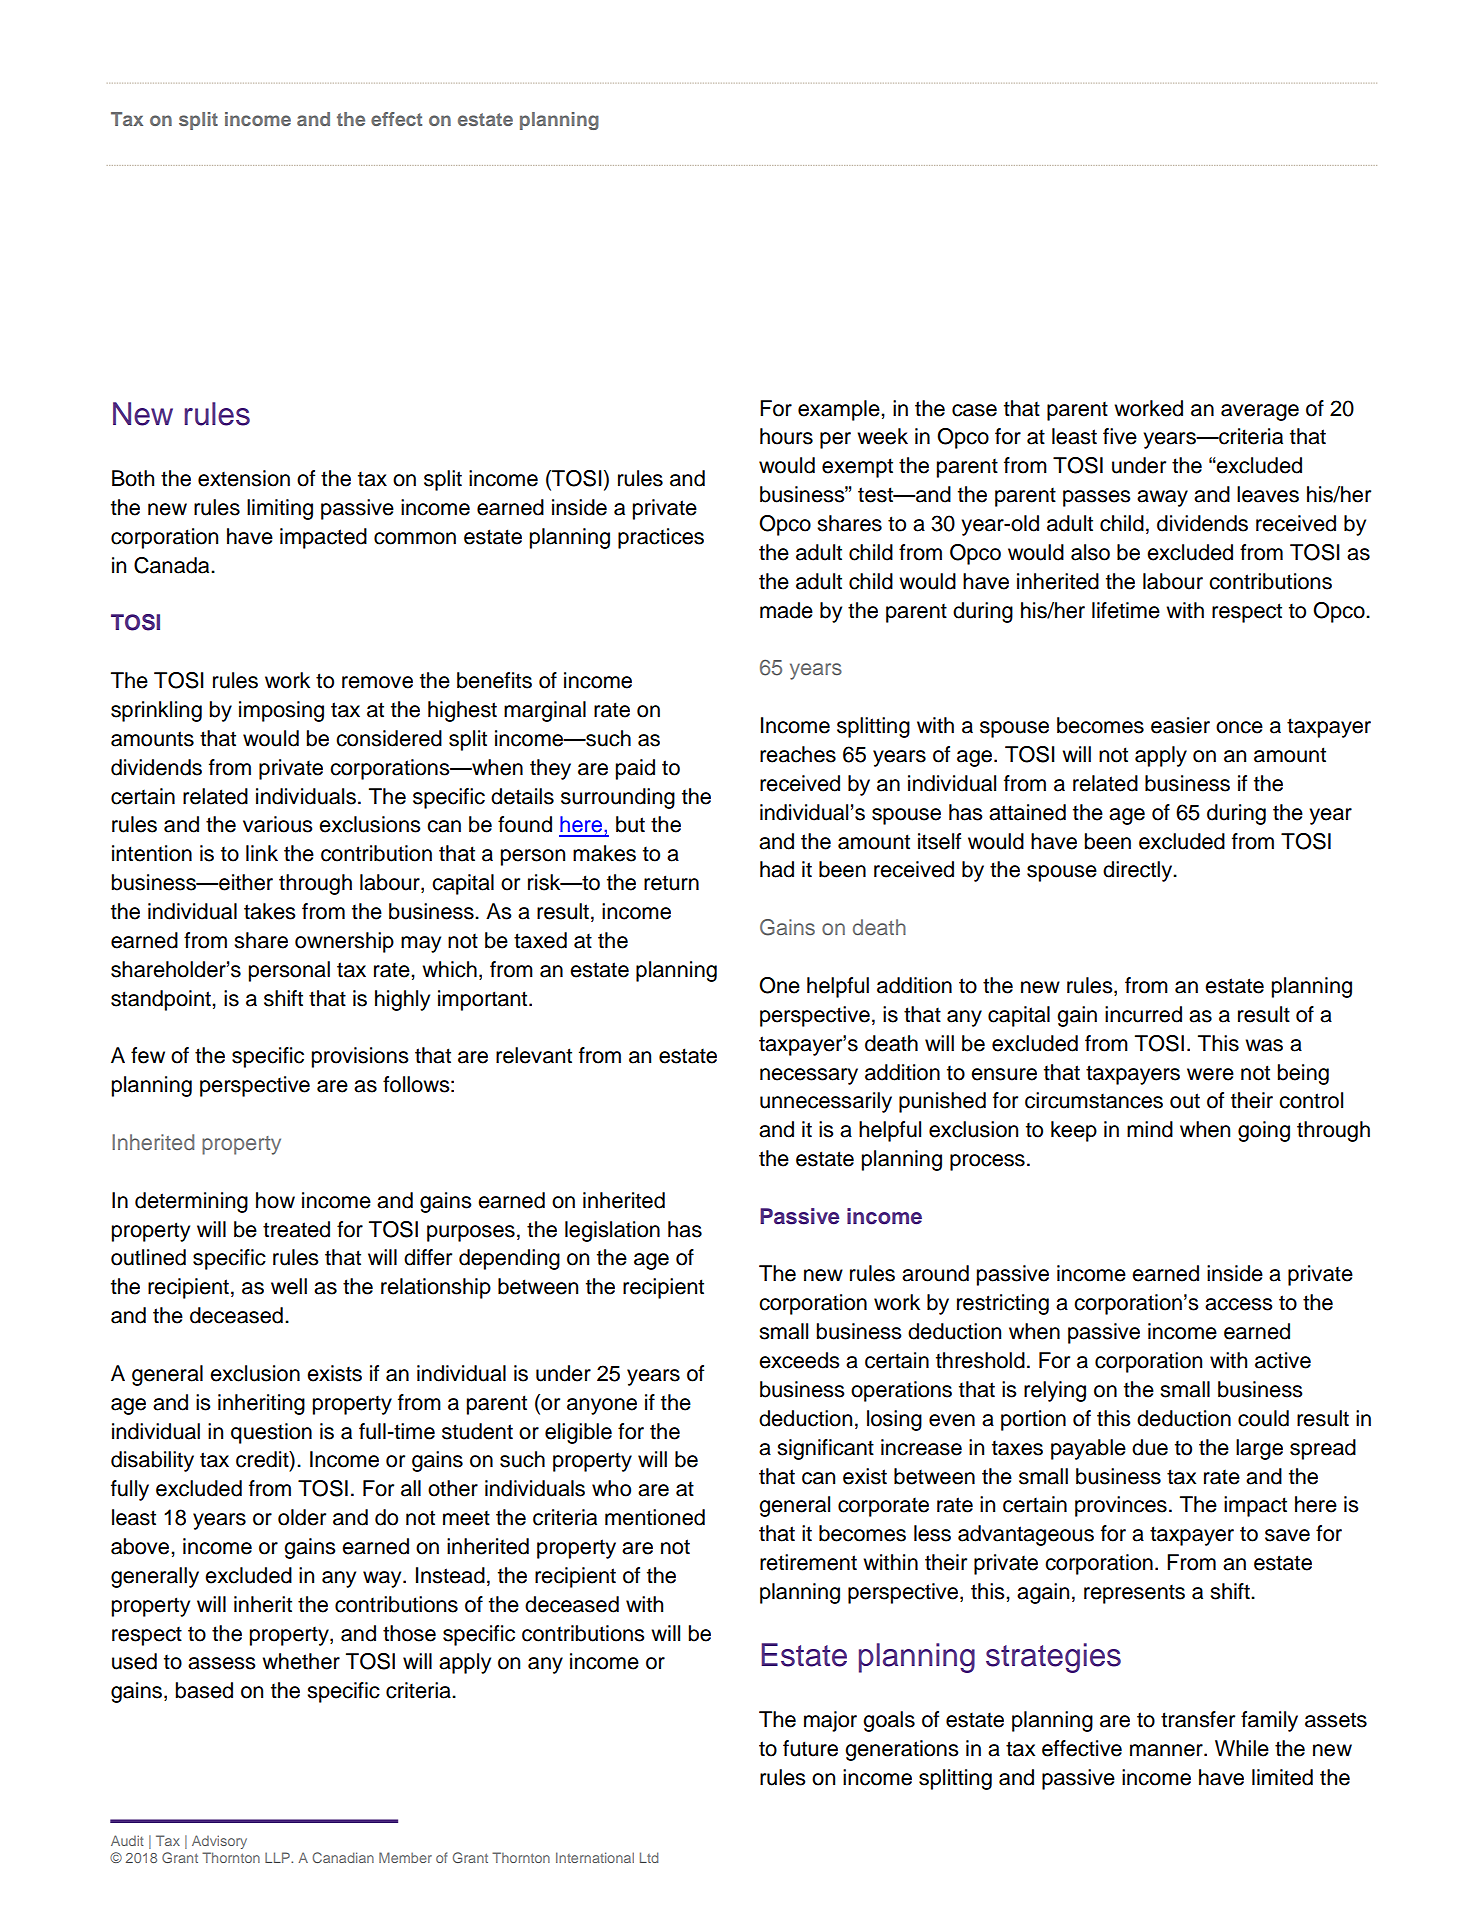 This screenshot has height=1921, width=1484. I want to click on Ltd, so click(649, 1857).
